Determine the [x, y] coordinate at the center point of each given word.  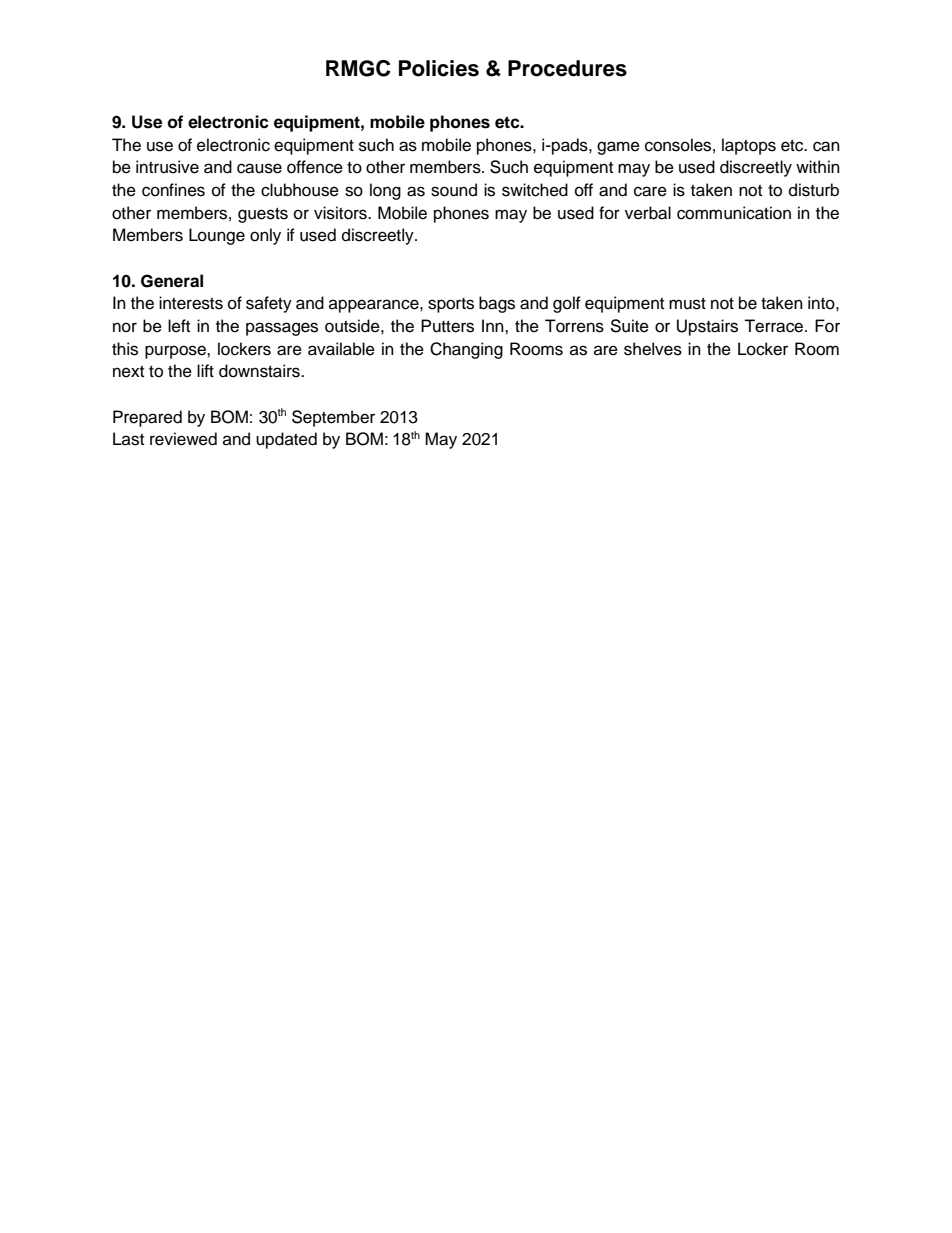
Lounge [217, 236]
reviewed [183, 439]
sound [454, 190]
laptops [749, 146]
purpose [176, 352]
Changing [466, 350]
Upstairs [707, 327]
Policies [439, 68]
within [818, 166]
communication [734, 213]
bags [497, 304]
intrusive [167, 167]
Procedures [567, 68]
